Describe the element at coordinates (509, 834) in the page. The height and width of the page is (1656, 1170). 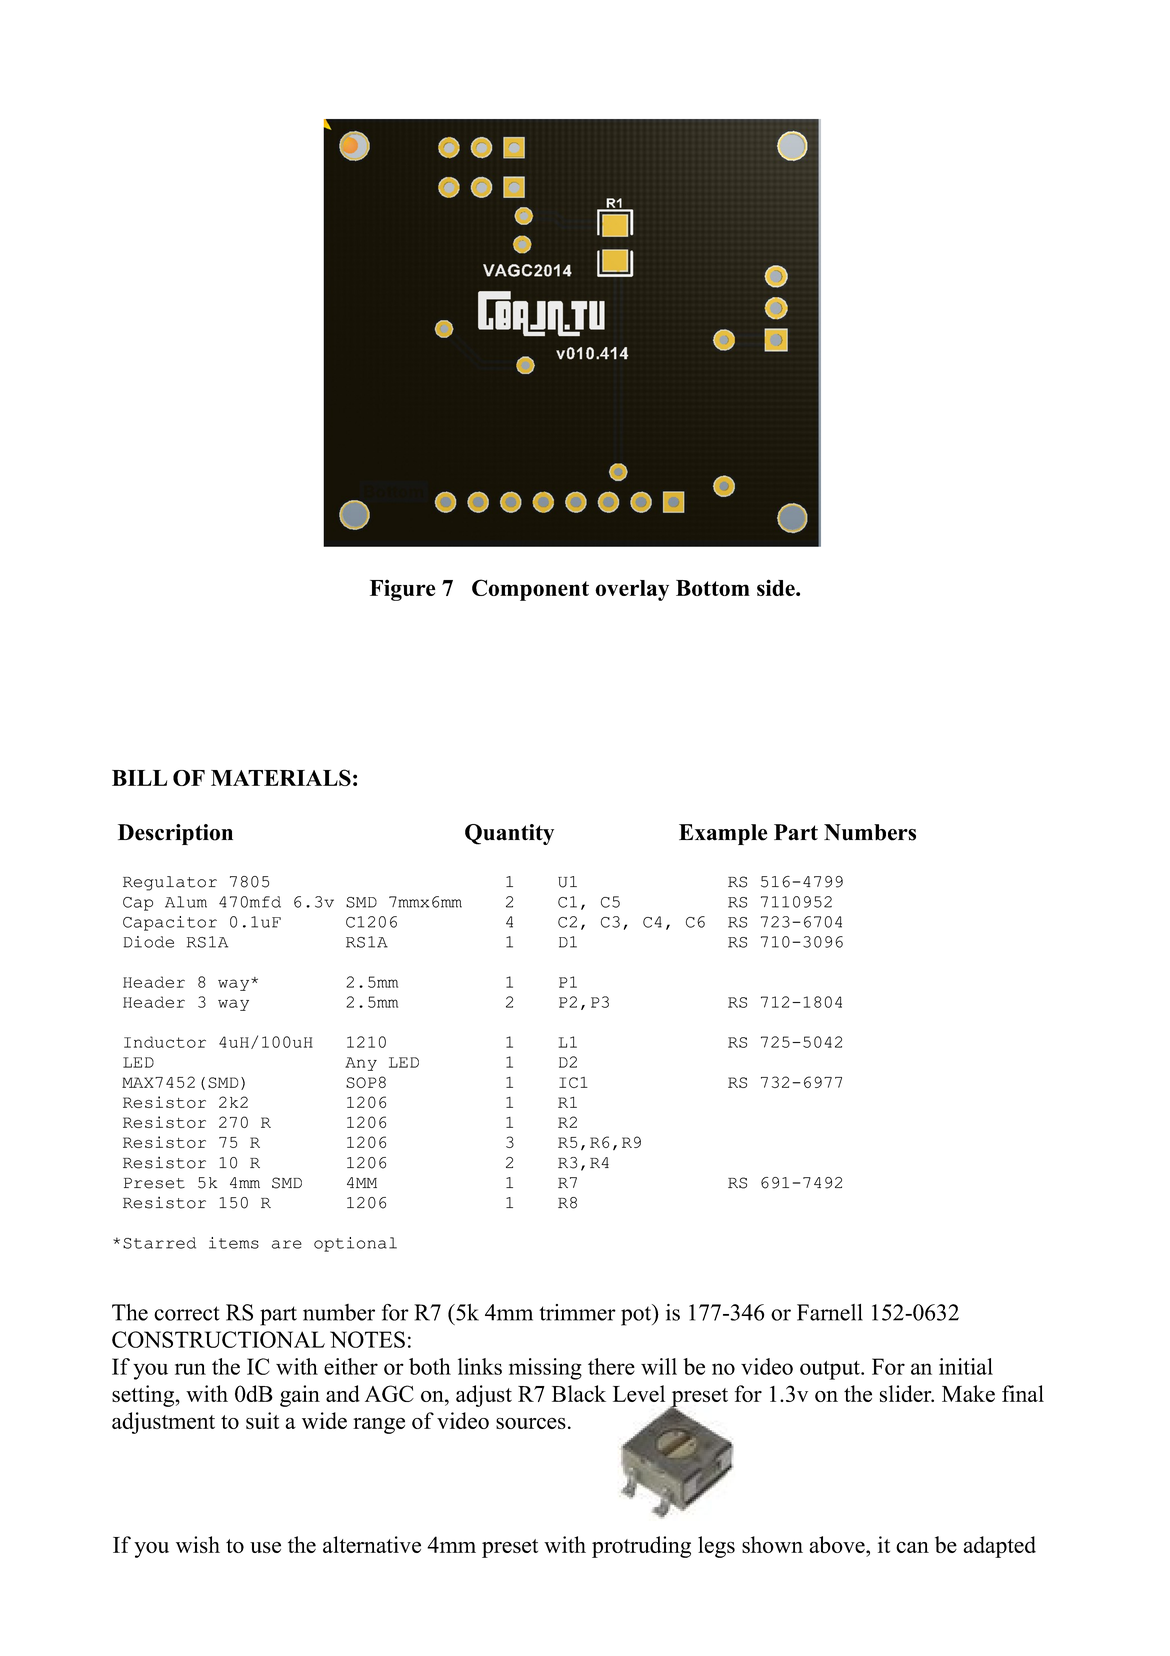
I see `Quantity` at that location.
